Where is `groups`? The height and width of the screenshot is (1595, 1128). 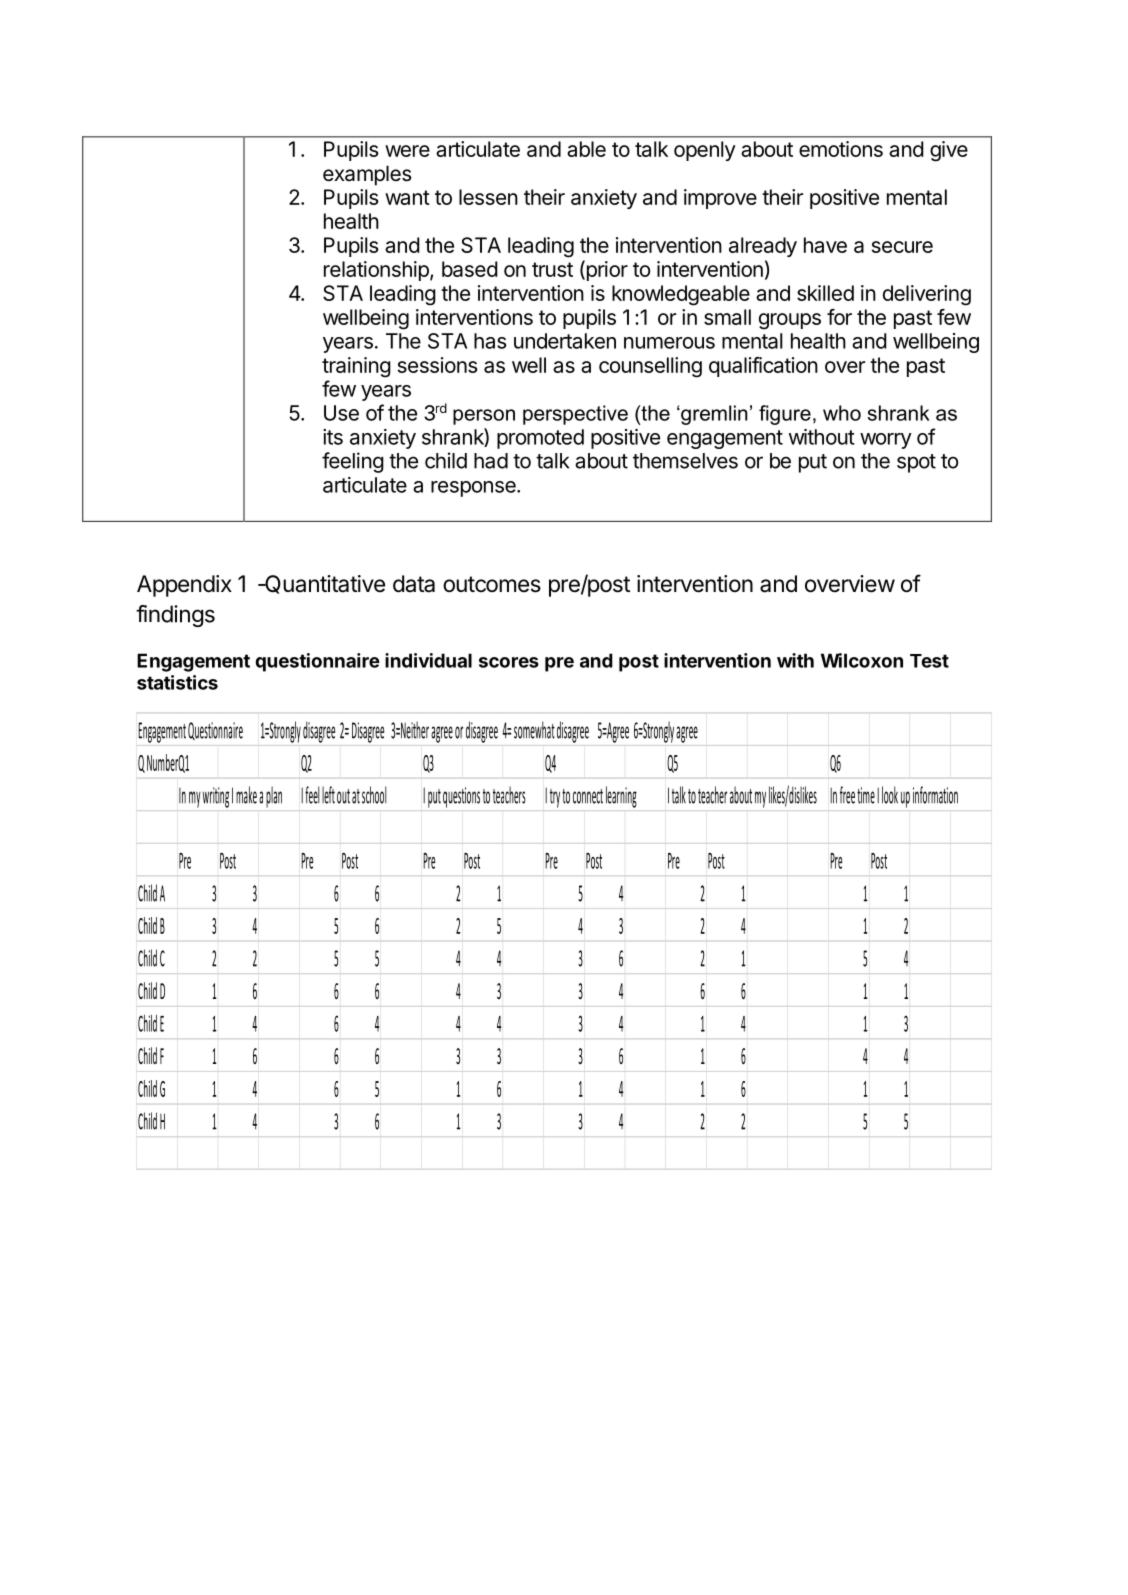
groups is located at coordinates (790, 321).
